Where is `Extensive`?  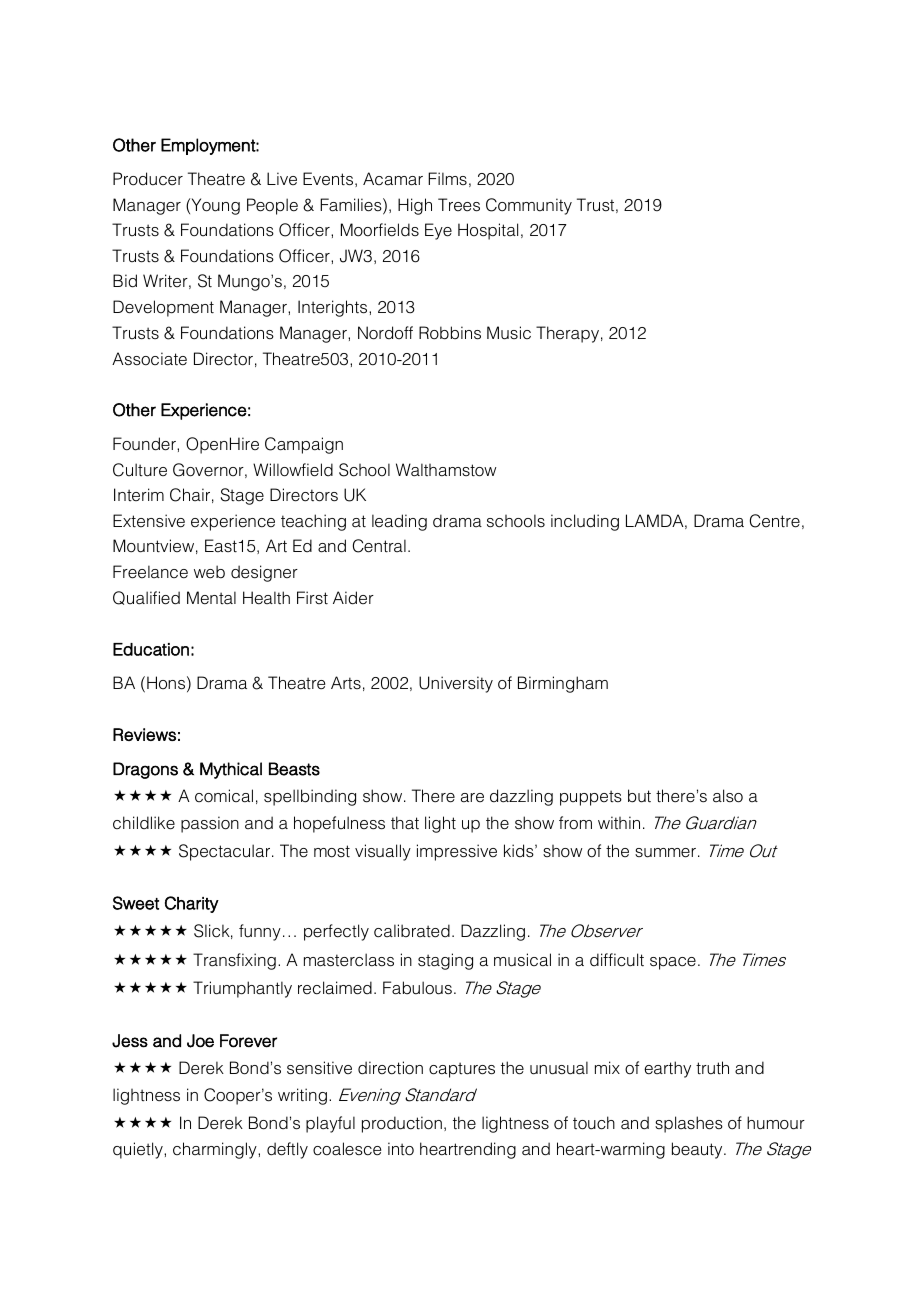
Extensive is located at coordinates (149, 521).
